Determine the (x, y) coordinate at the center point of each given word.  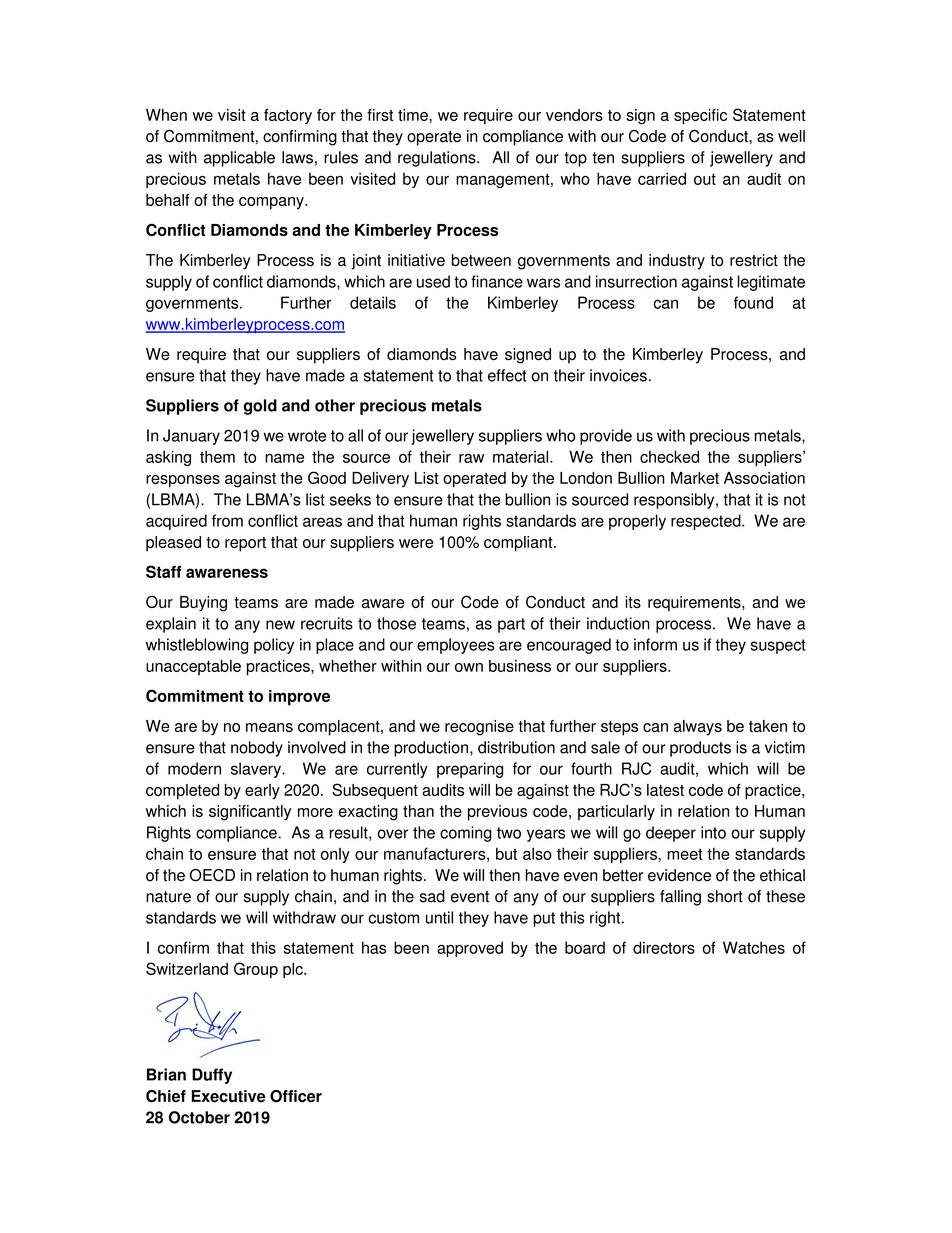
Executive (228, 1096)
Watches (754, 947)
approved (470, 949)
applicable (239, 159)
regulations (438, 159)
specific (700, 117)
